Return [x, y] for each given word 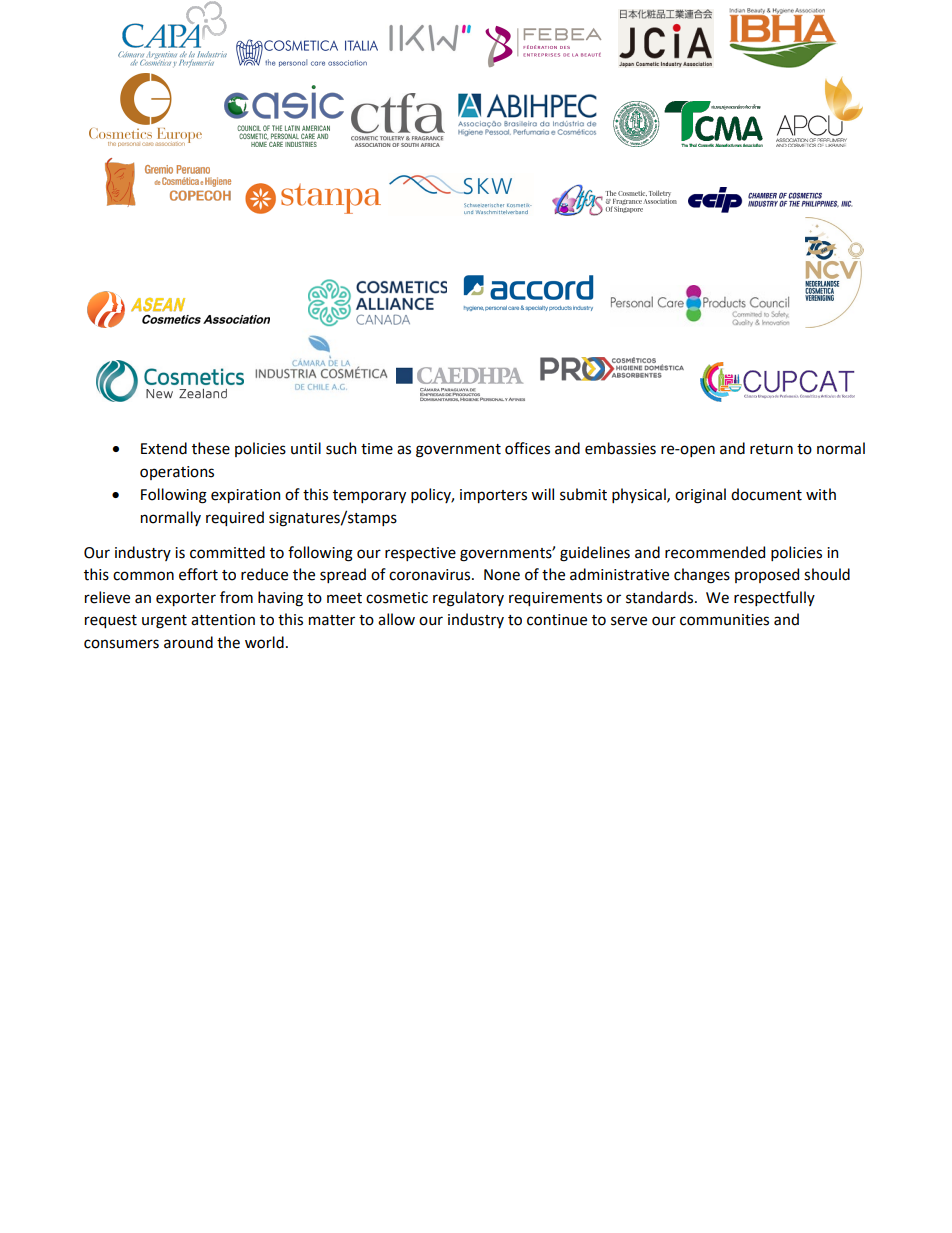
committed [227, 552]
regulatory [468, 599]
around [188, 642]
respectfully [774, 598]
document [766, 494]
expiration [245, 496]
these [211, 448]
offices [527, 448]
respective [420, 554]
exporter [186, 599]
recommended [715, 552]
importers [493, 496]
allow [396, 619]
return [771, 449]
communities [724, 620]
